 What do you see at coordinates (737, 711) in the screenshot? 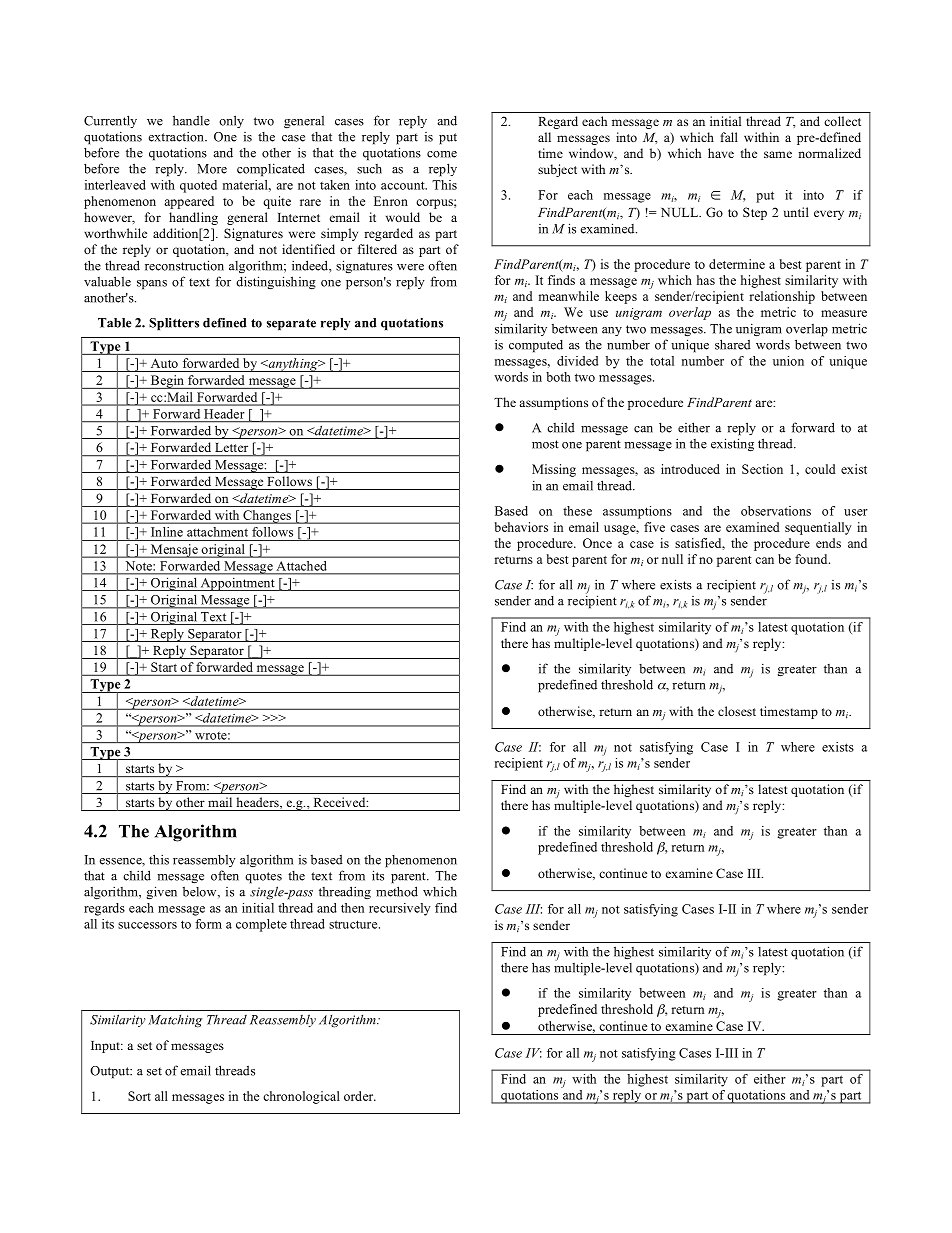
I see `closest` at bounding box center [737, 711].
